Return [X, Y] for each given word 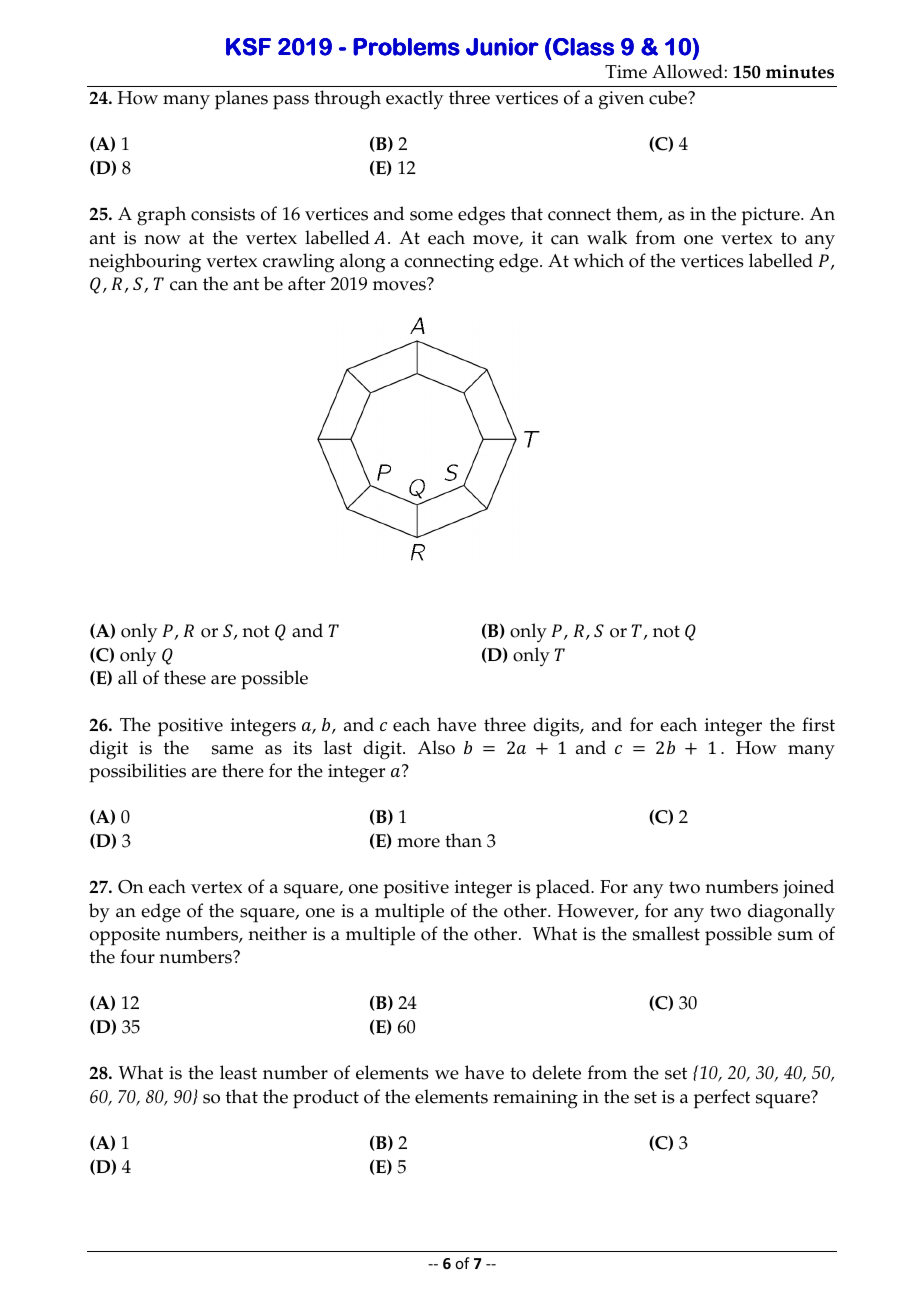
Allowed [687, 71]
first [818, 724]
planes [241, 100]
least [238, 1072]
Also [436, 747]
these [185, 677]
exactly [415, 100]
